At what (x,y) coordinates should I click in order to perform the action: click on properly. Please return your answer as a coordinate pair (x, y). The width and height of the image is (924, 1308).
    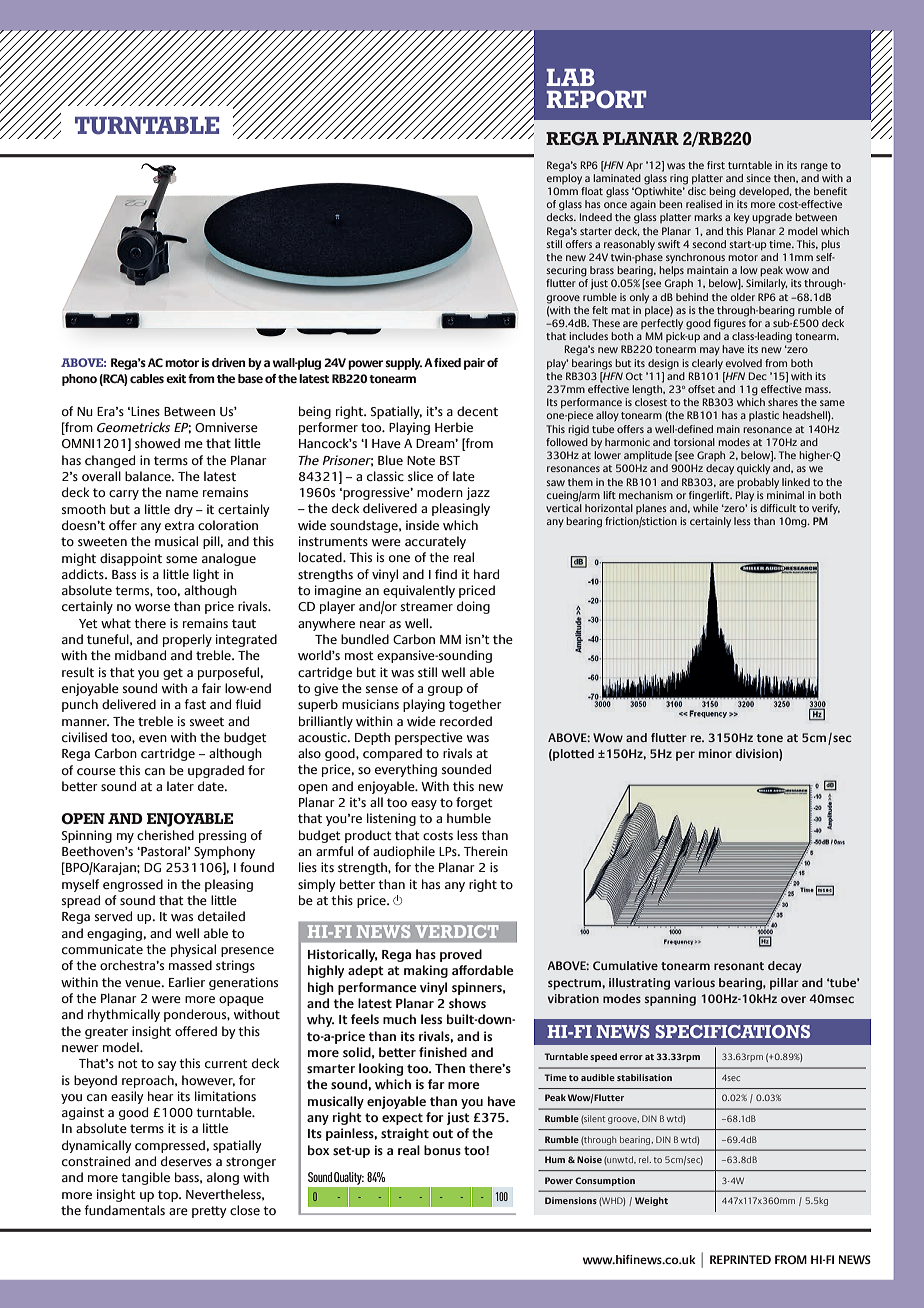
    Looking at the image, I should click on (187, 640).
